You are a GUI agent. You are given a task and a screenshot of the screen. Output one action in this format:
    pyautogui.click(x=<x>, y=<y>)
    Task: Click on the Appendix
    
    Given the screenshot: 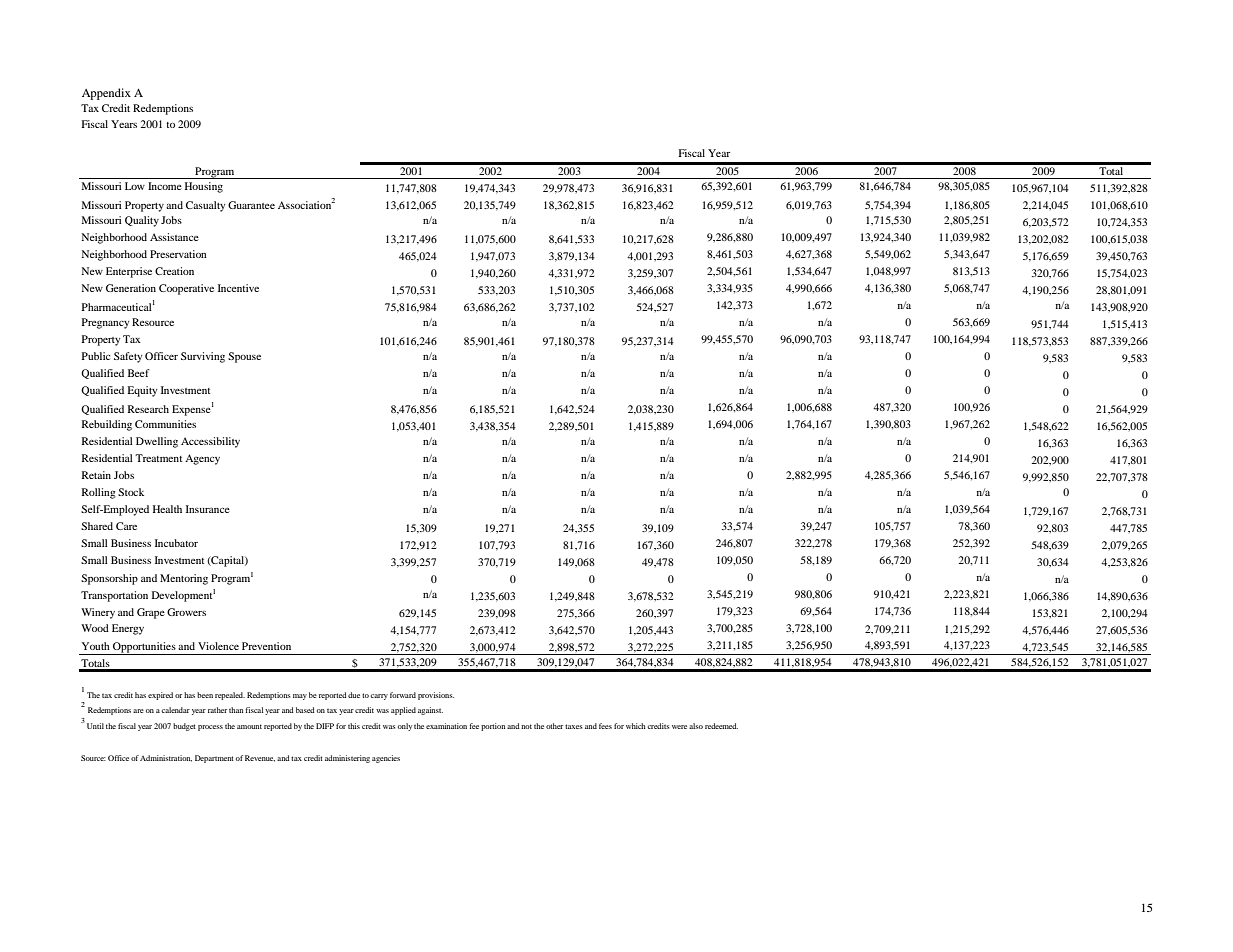 What is the action you would take?
    pyautogui.click(x=106, y=94)
